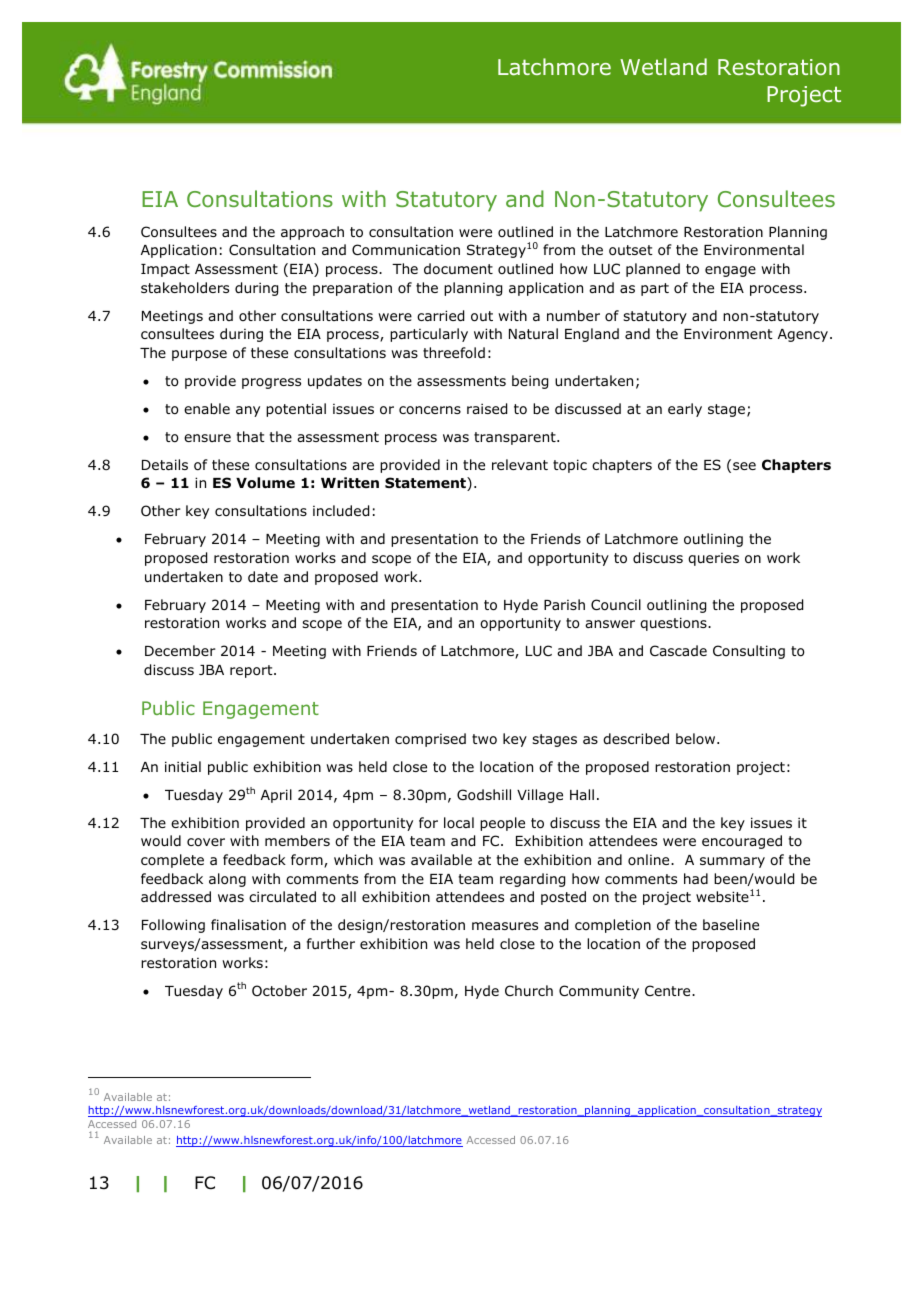  Describe the element at coordinates (669, 990) in the screenshot. I see `Centre` at that location.
